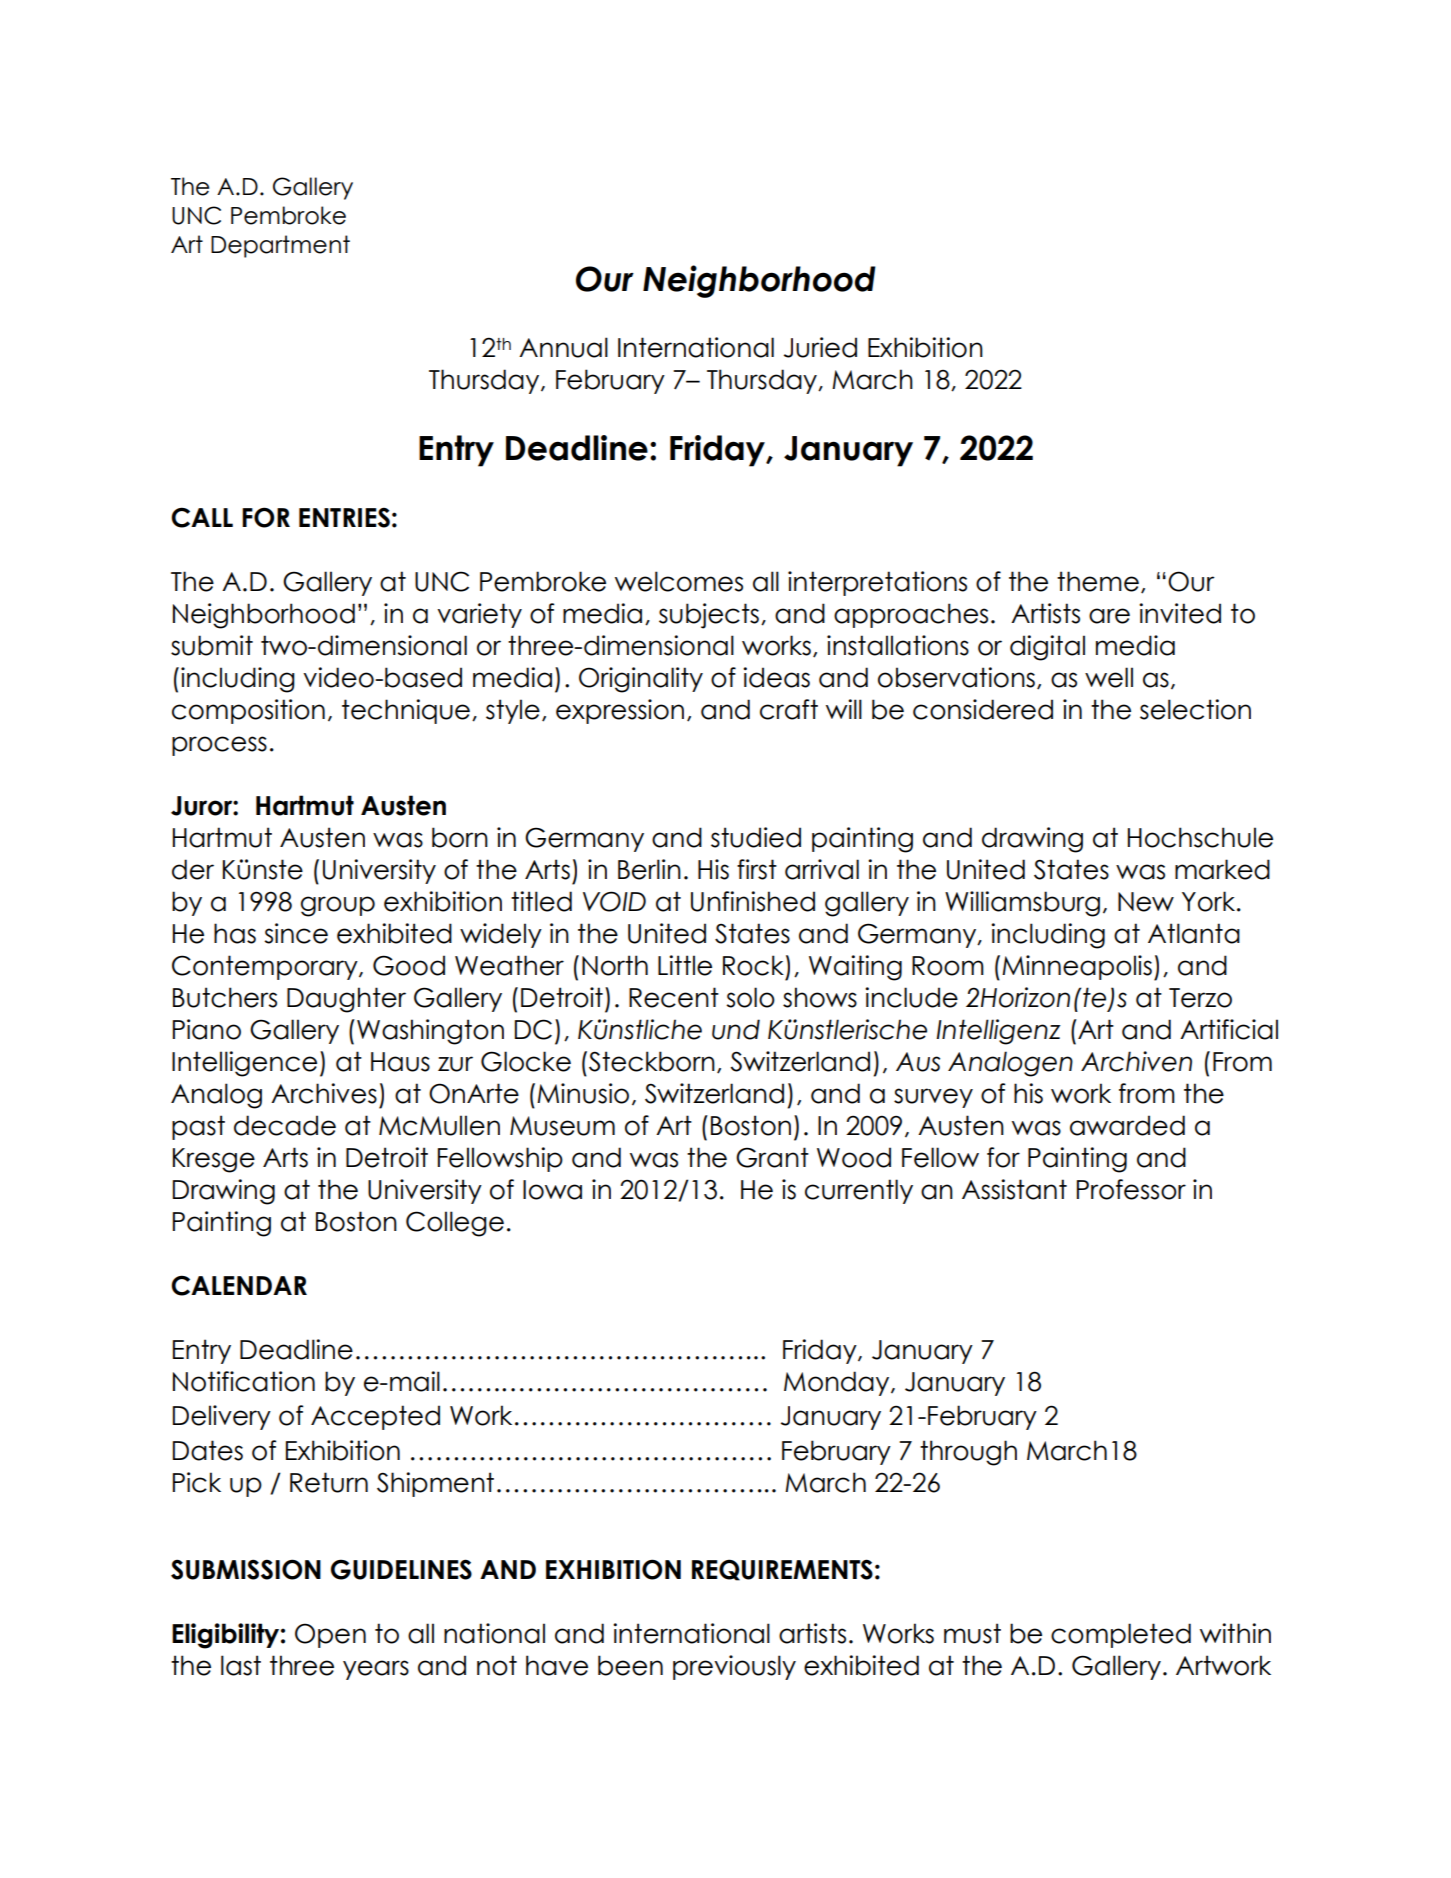  I want to click on subjects, so click(709, 616).
